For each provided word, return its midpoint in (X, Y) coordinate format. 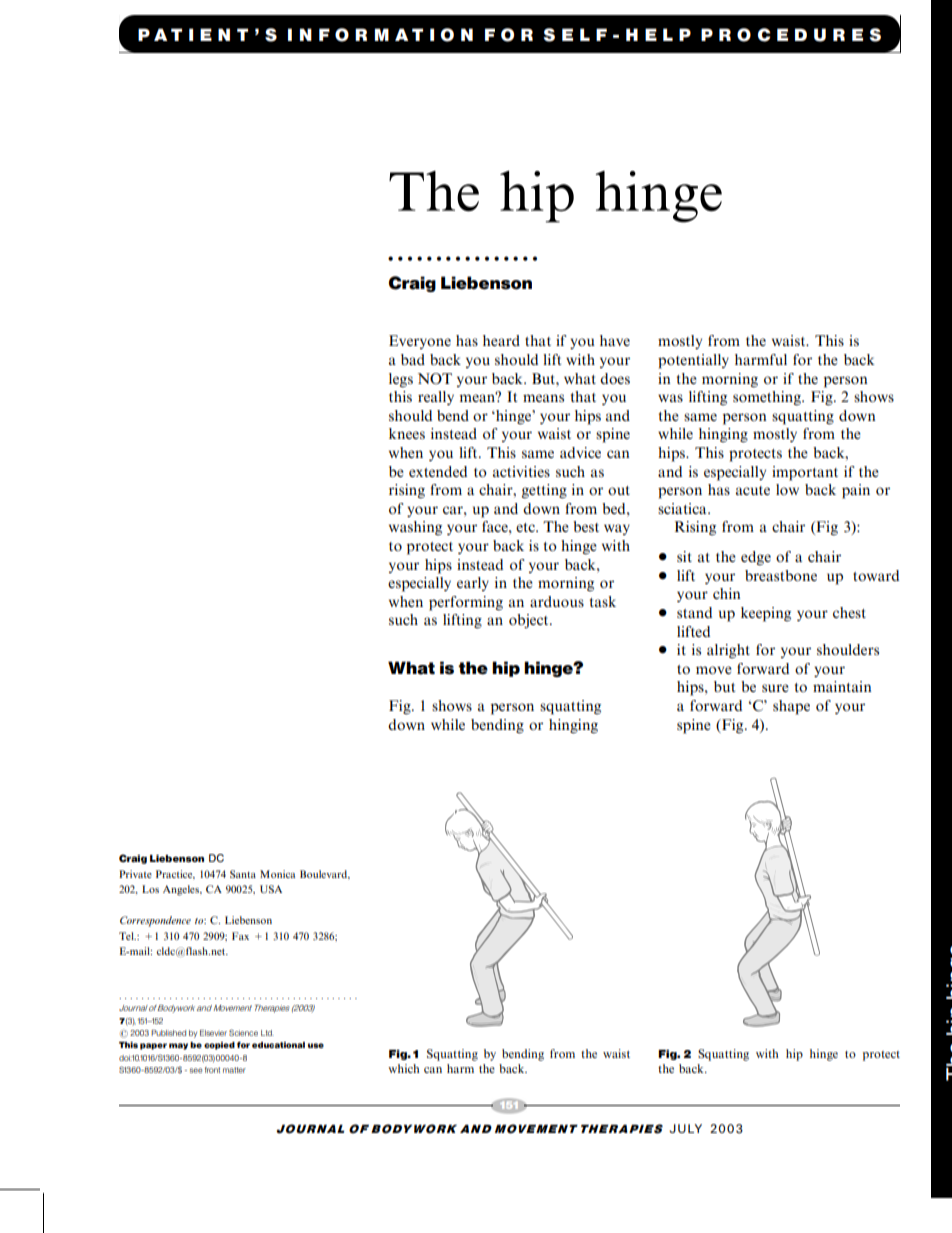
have (615, 340)
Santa (243, 874)
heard (501, 340)
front (212, 1070)
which (404, 1068)
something (768, 398)
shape (791, 707)
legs (401, 380)
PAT (160, 34)
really (436, 398)
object (530, 621)
